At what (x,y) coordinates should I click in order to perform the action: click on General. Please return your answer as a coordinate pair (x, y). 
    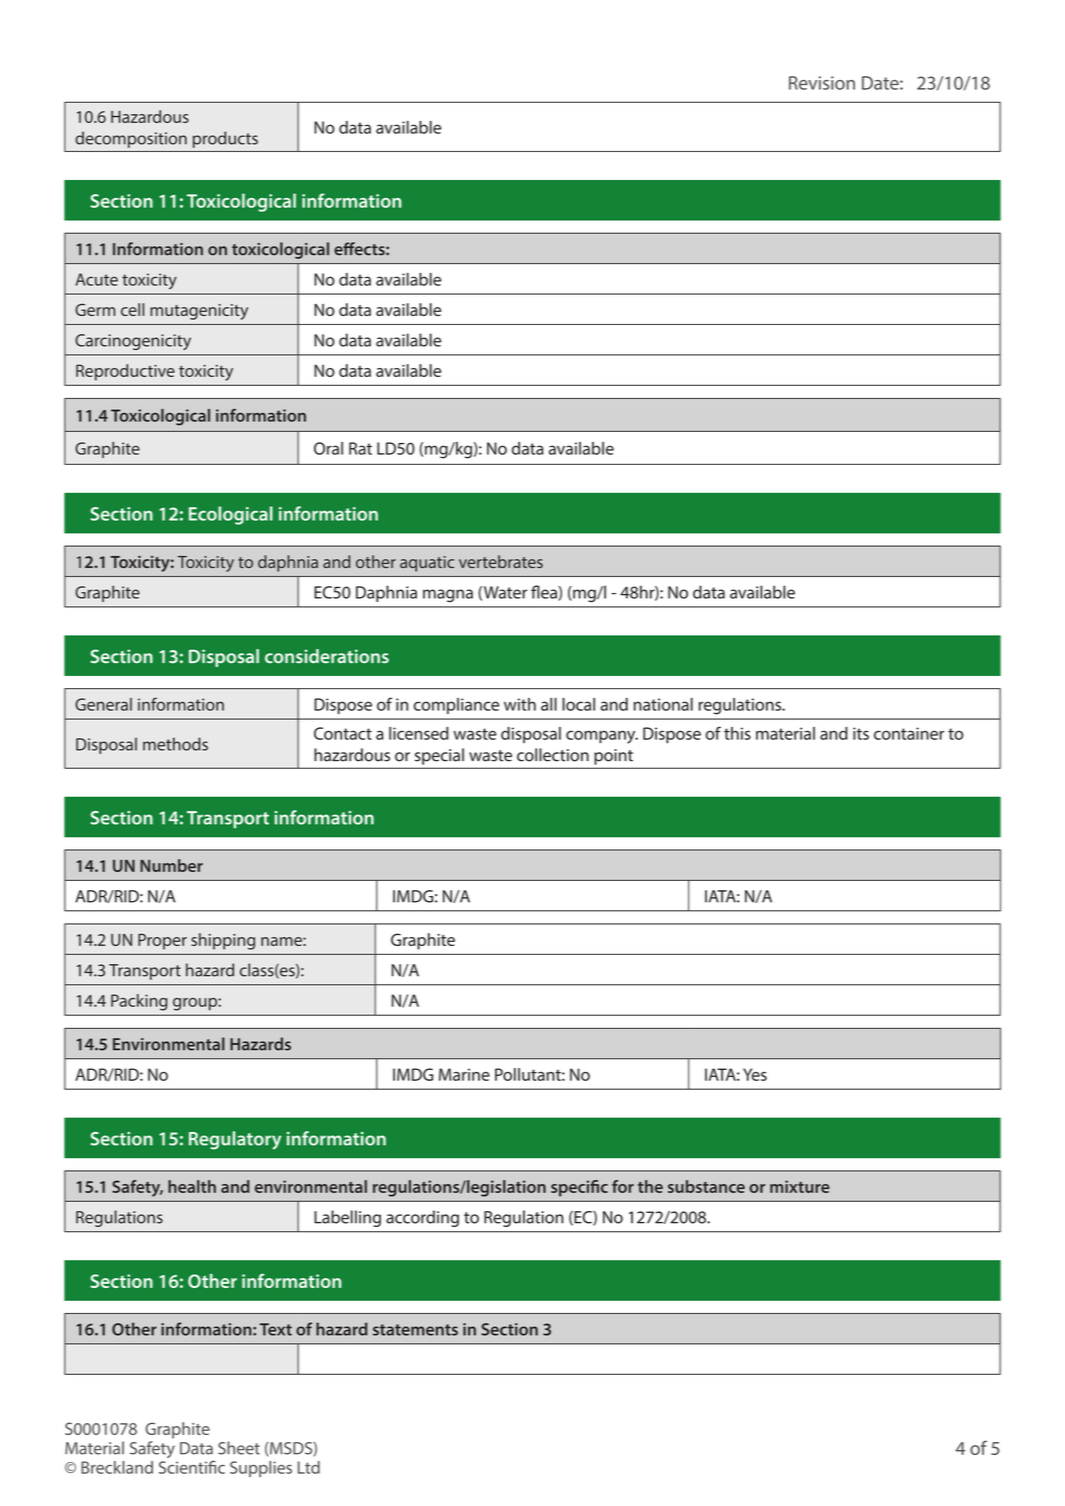
    Looking at the image, I should click on (103, 704).
